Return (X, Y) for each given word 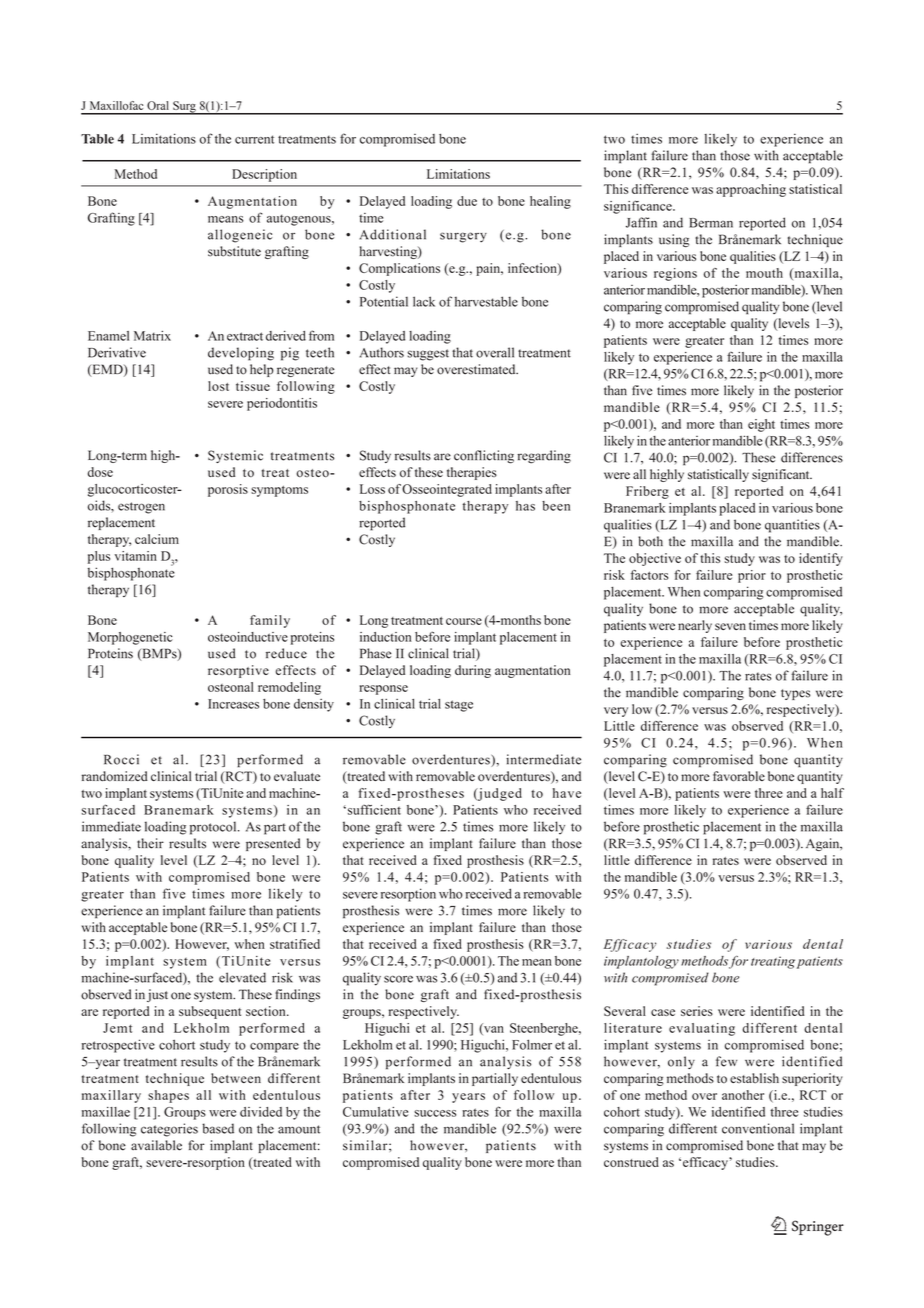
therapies (472, 473)
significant (782, 475)
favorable (739, 776)
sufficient (373, 809)
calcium (157, 539)
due (467, 201)
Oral (158, 105)
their (150, 843)
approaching (751, 190)
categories (169, 1130)
